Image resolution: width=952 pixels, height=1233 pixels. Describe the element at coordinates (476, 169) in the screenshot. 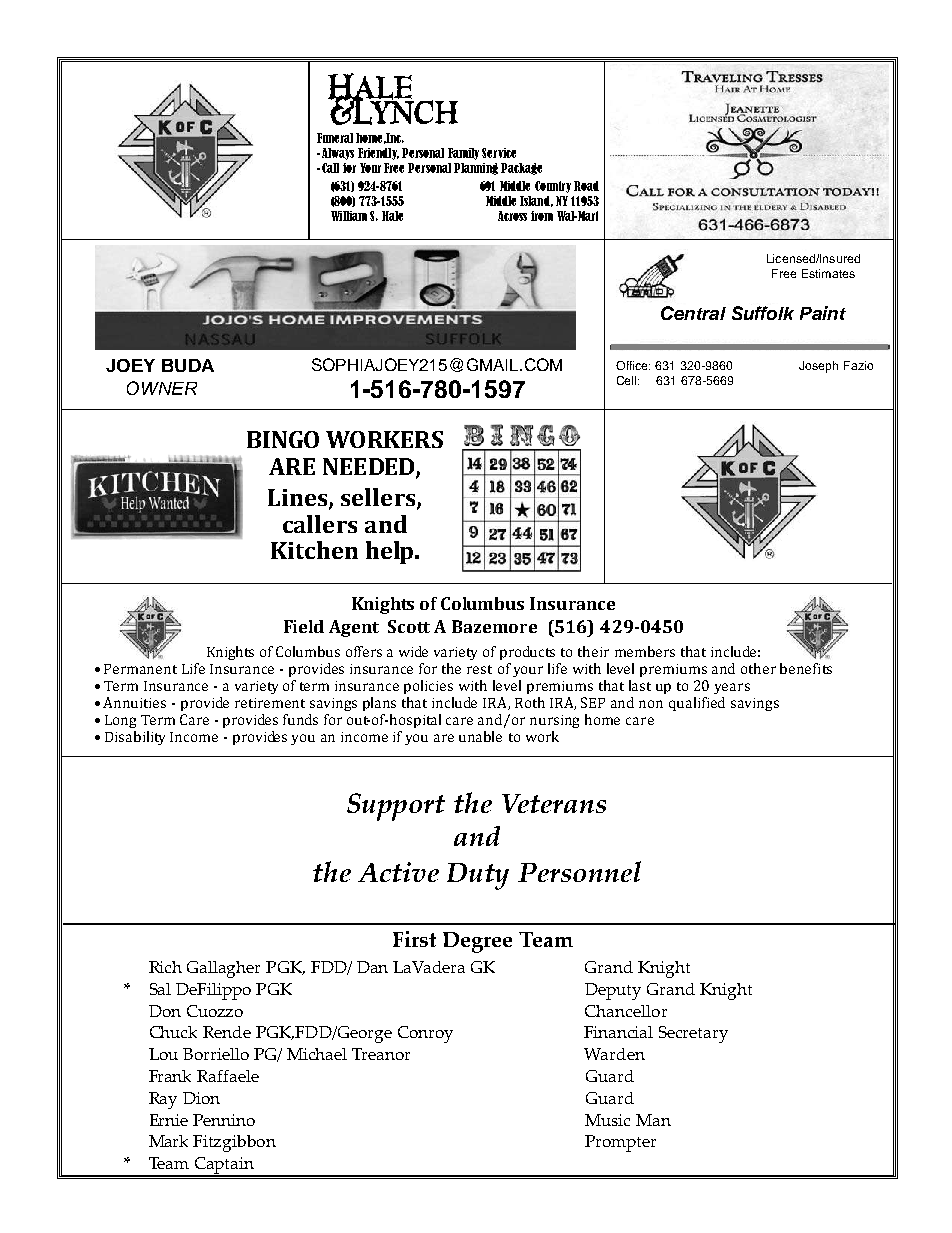

I see `Planning` at that location.
